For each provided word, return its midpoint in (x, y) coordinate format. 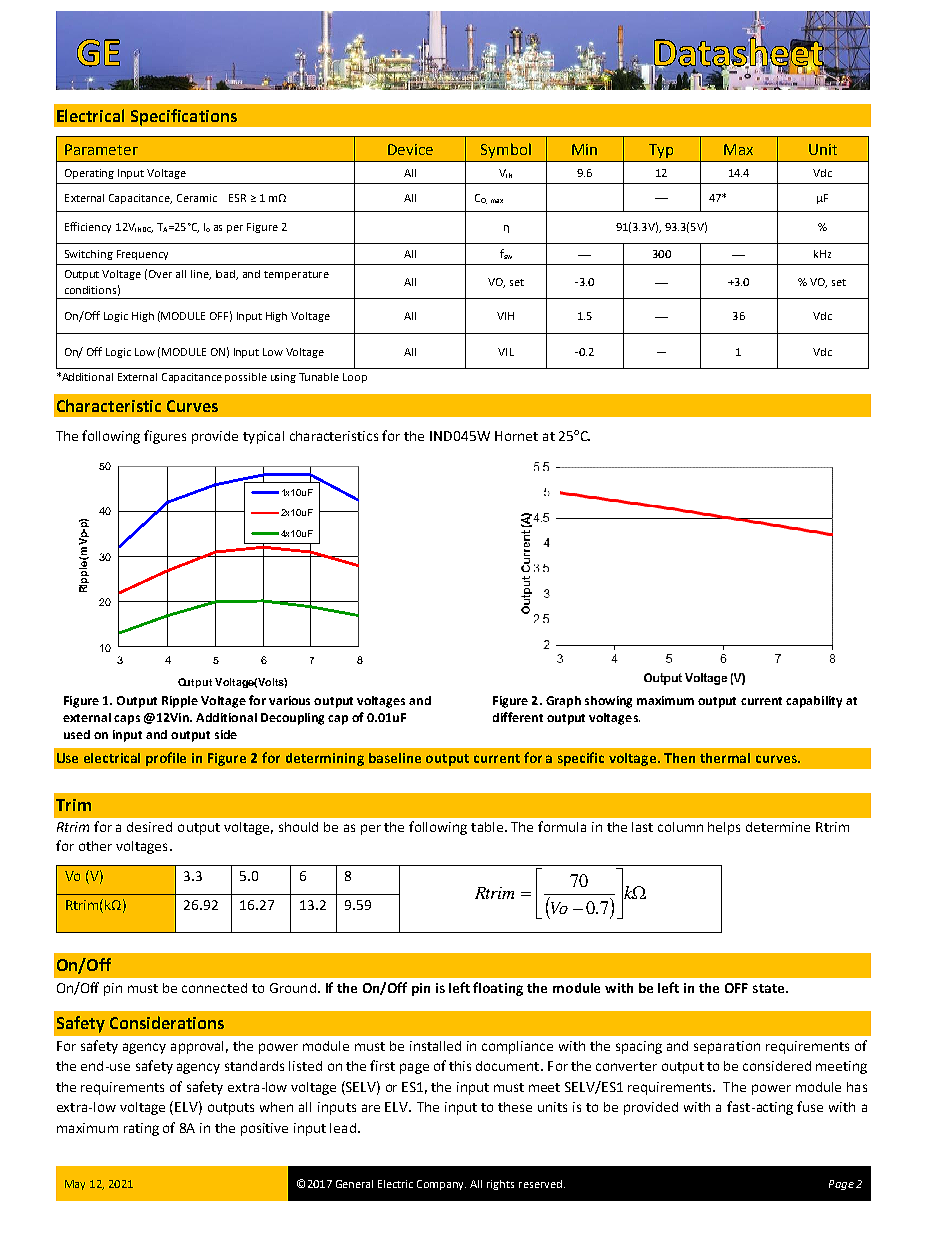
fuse (810, 1106)
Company (441, 1185)
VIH (505, 316)
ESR (237, 198)
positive (264, 1129)
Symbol (506, 150)
